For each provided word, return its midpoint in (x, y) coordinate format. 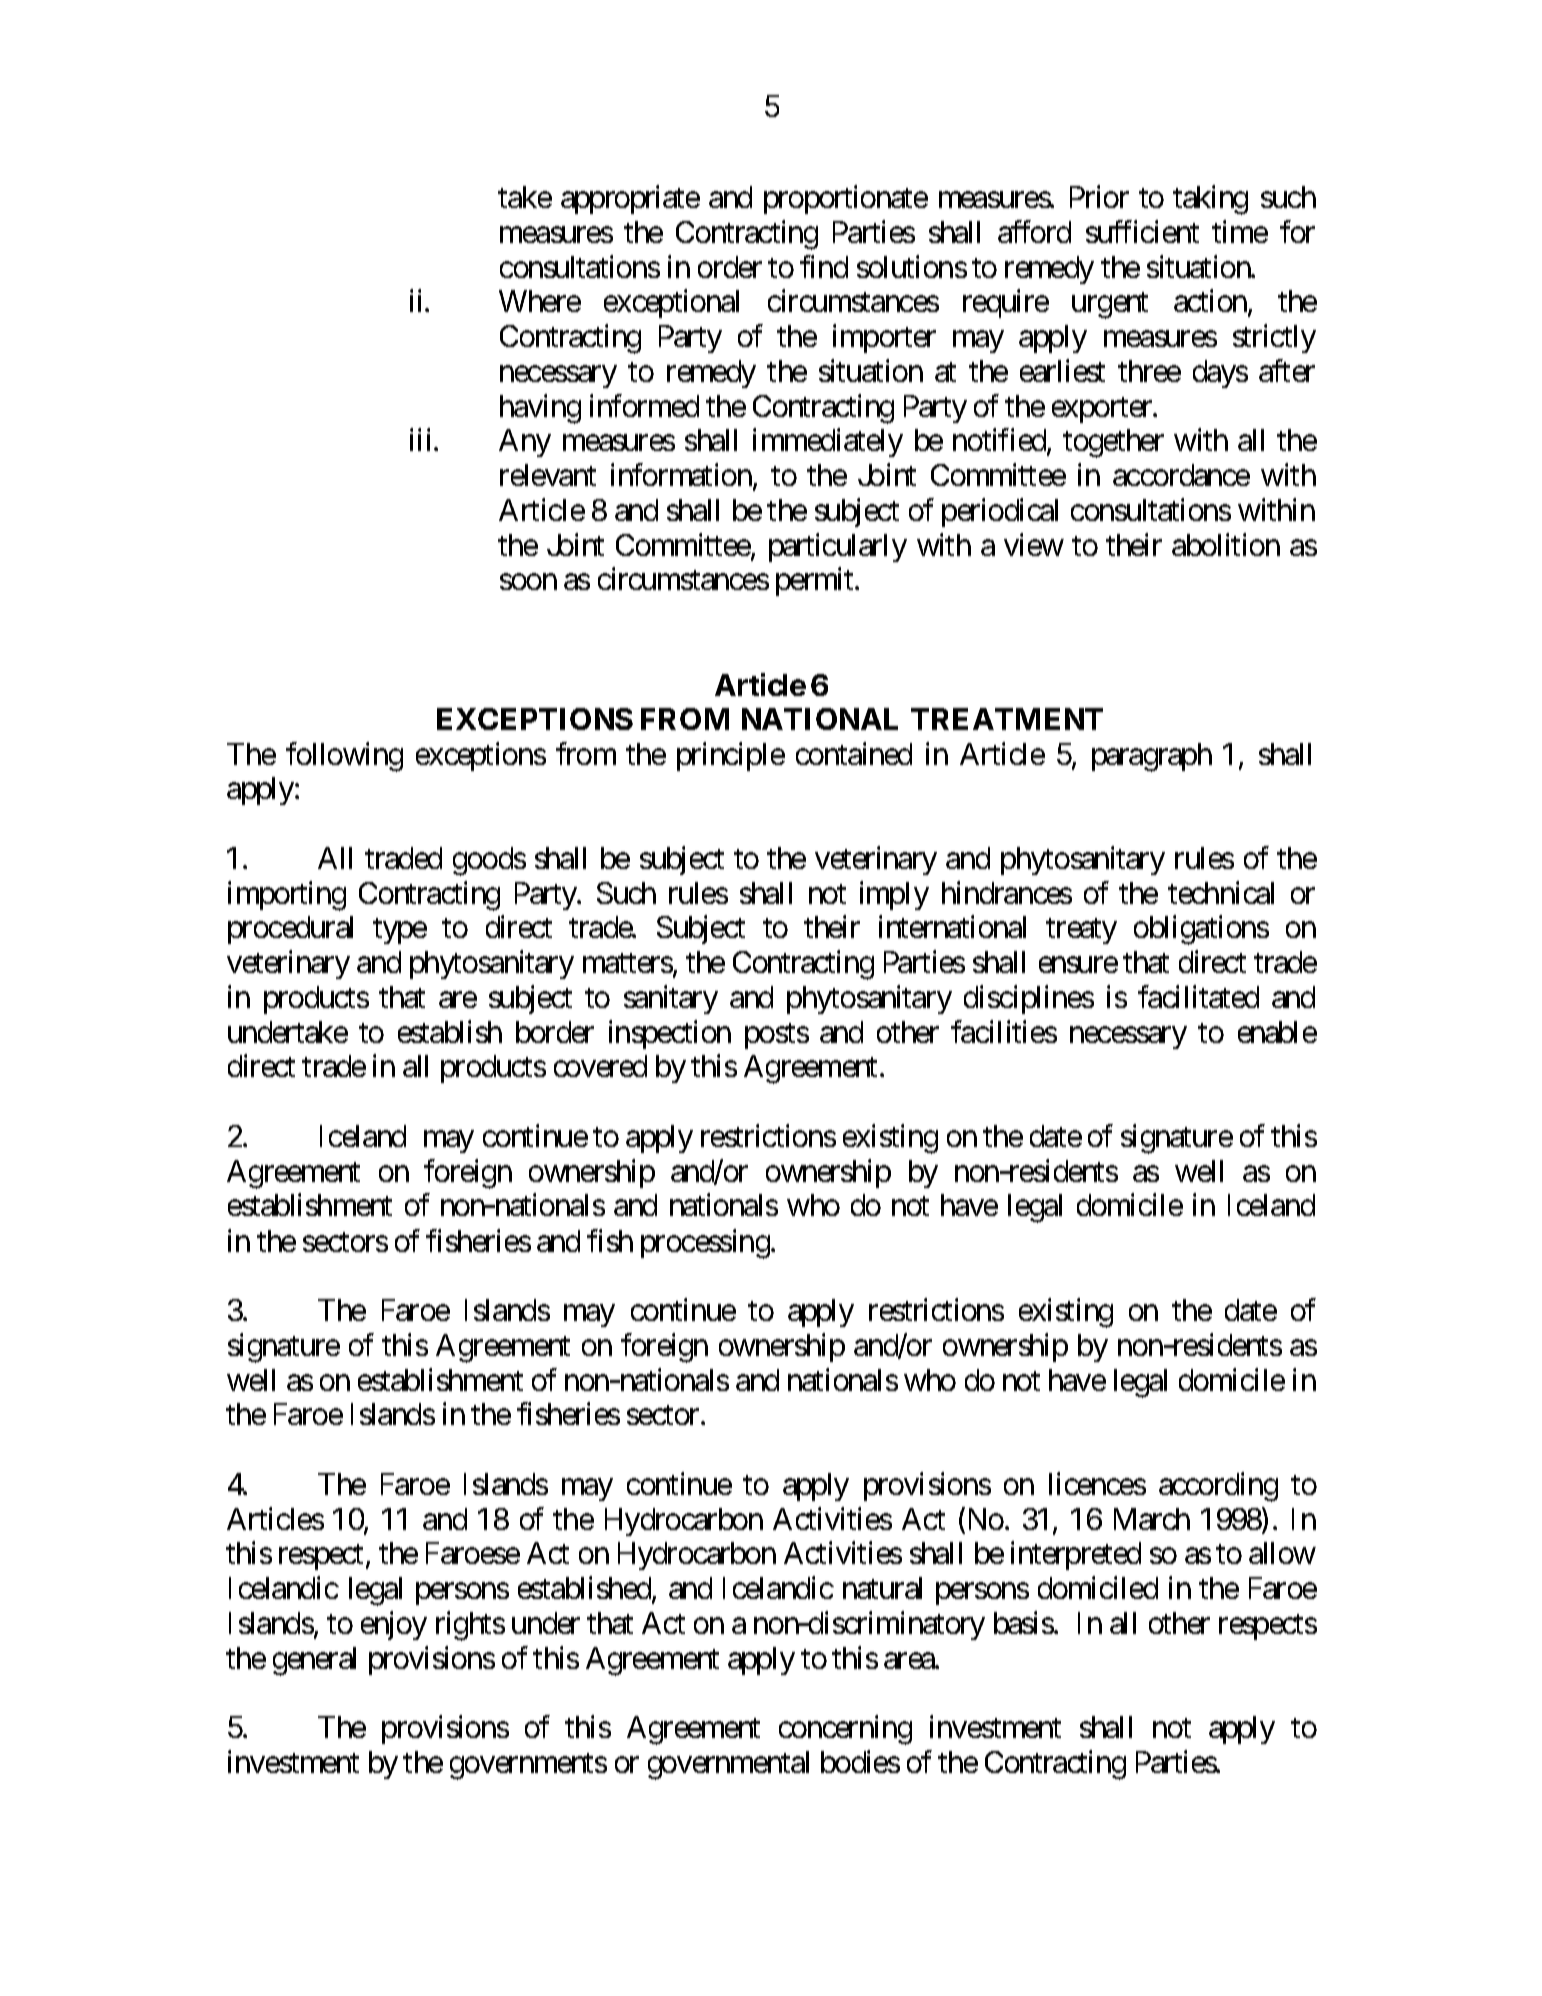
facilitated (1198, 996)
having (540, 409)
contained (854, 753)
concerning (845, 1730)
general (314, 1661)
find (824, 266)
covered (600, 1066)
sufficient (1142, 231)
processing (705, 1244)
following (344, 757)
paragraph (1152, 757)
